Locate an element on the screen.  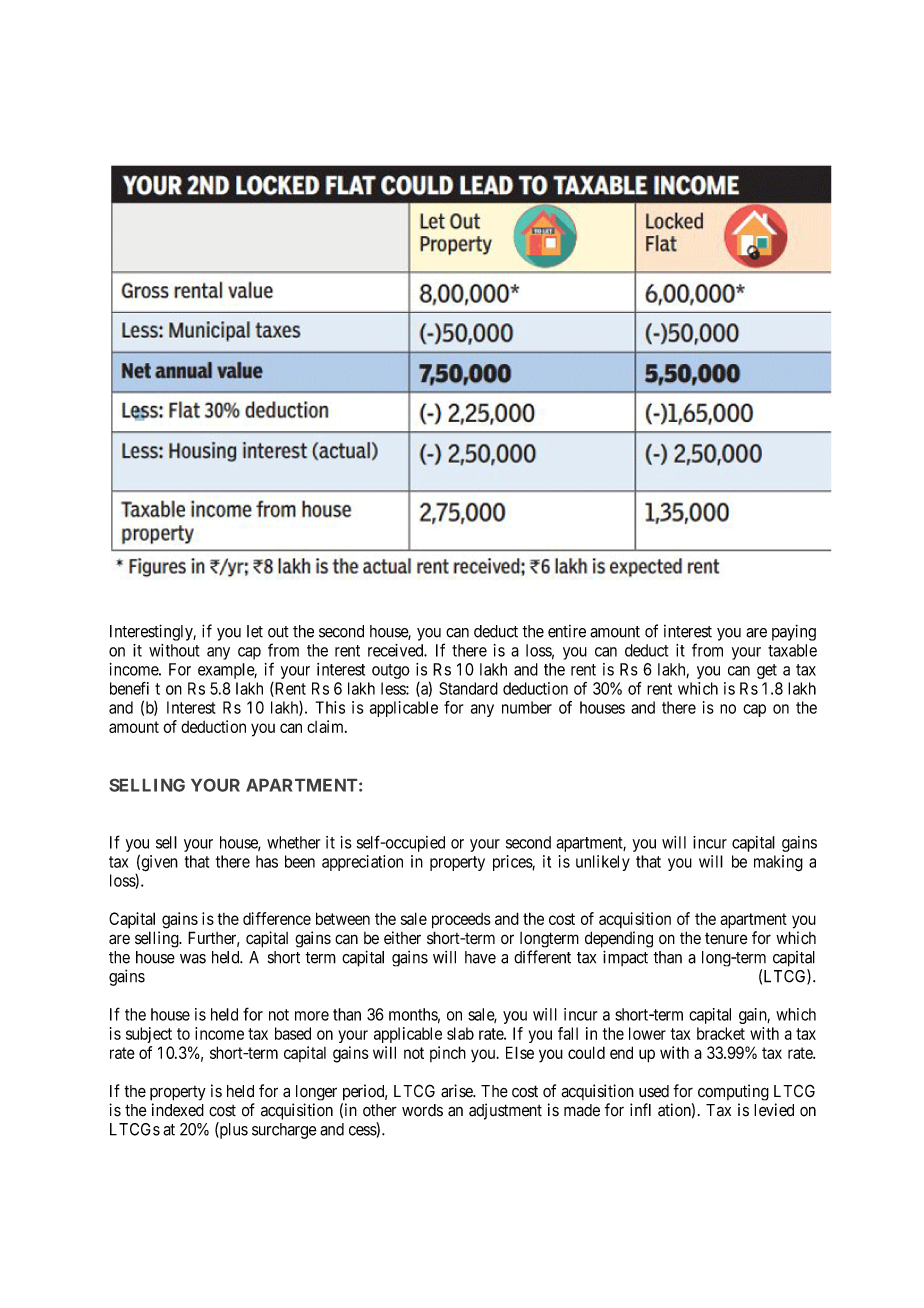
indexed is located at coordinates (178, 1110).
